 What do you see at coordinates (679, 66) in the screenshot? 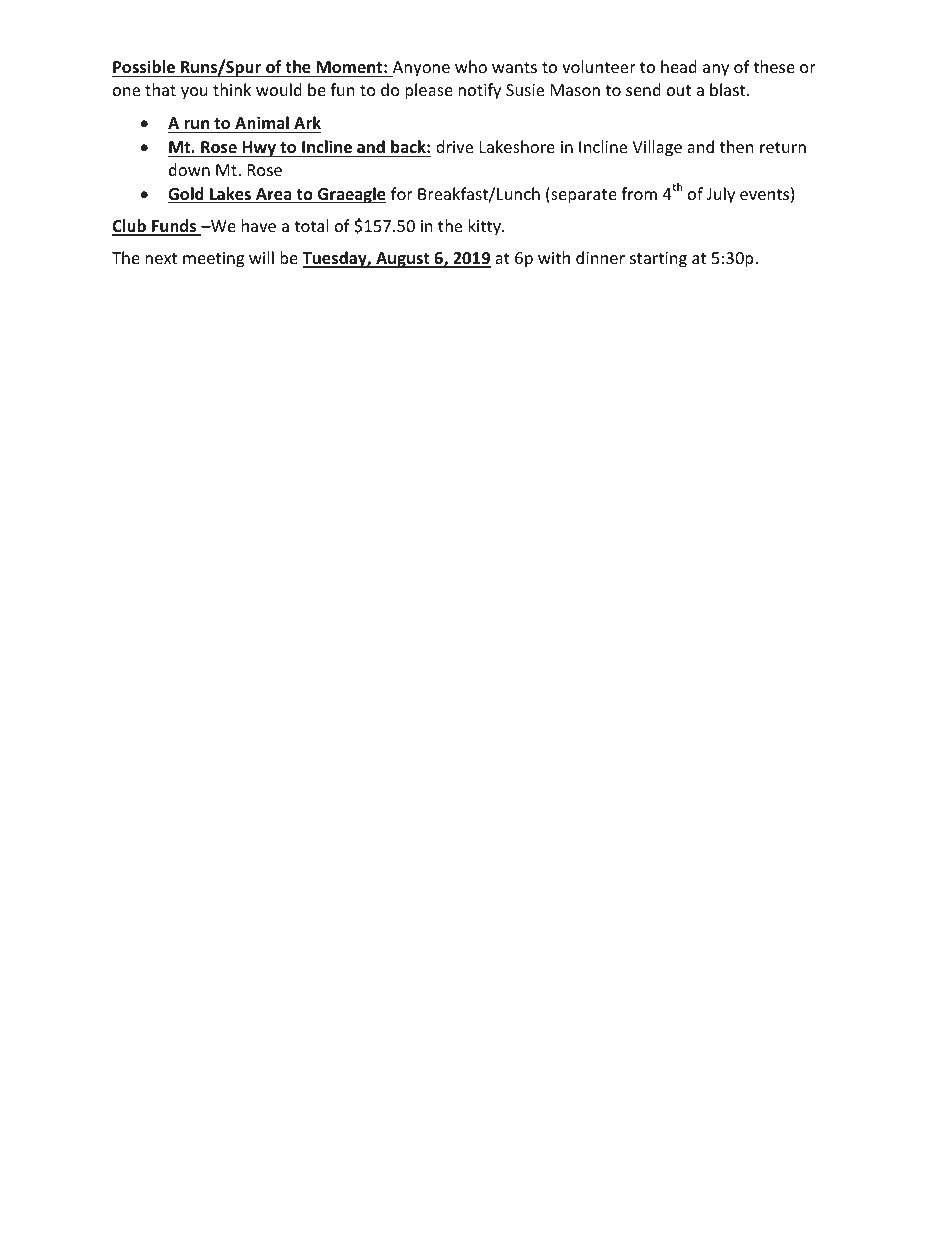
I see `head` at bounding box center [679, 66].
